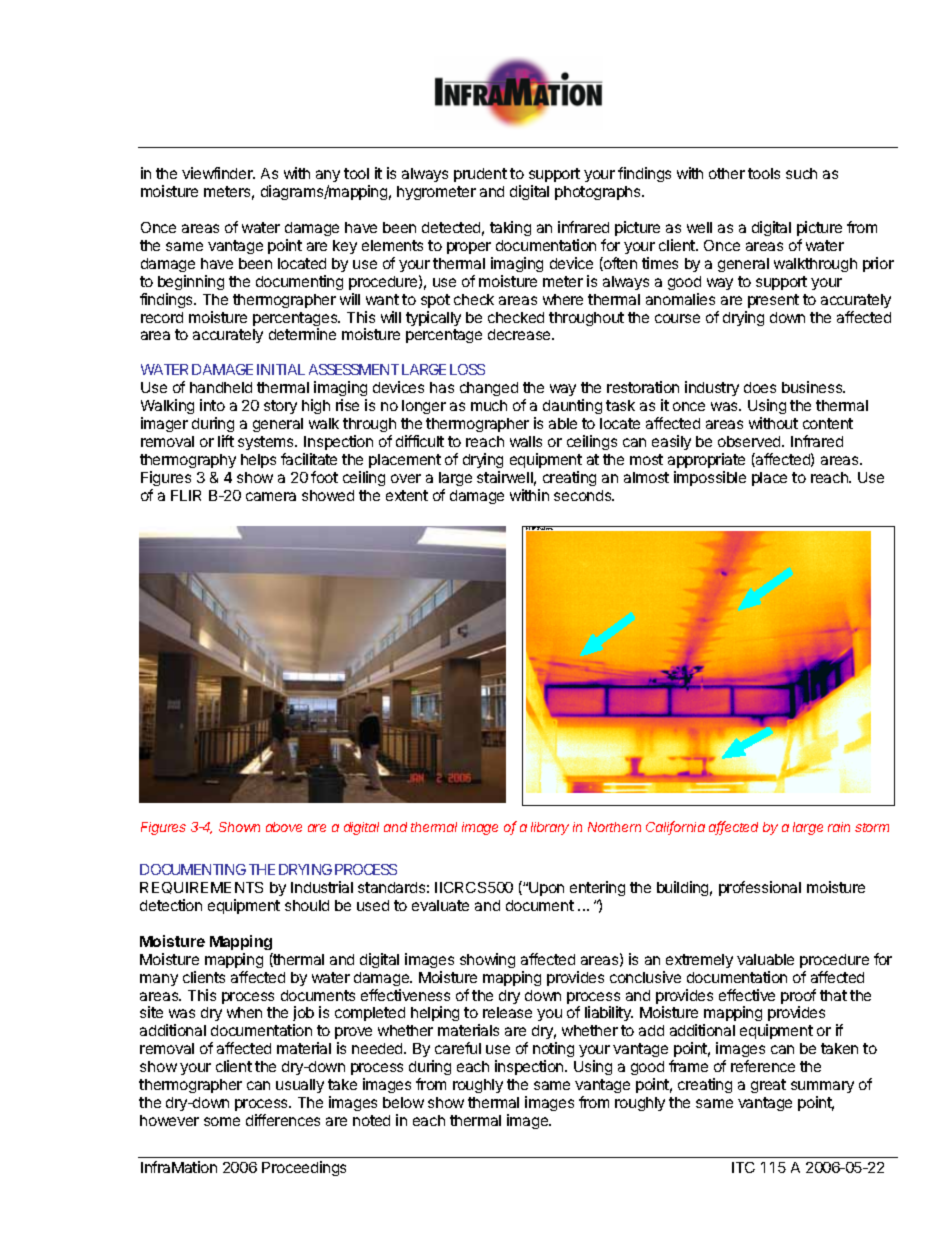 The height and width of the screenshot is (1233, 952). What do you see at coordinates (510, 228) in the screenshot?
I see `taking` at bounding box center [510, 228].
